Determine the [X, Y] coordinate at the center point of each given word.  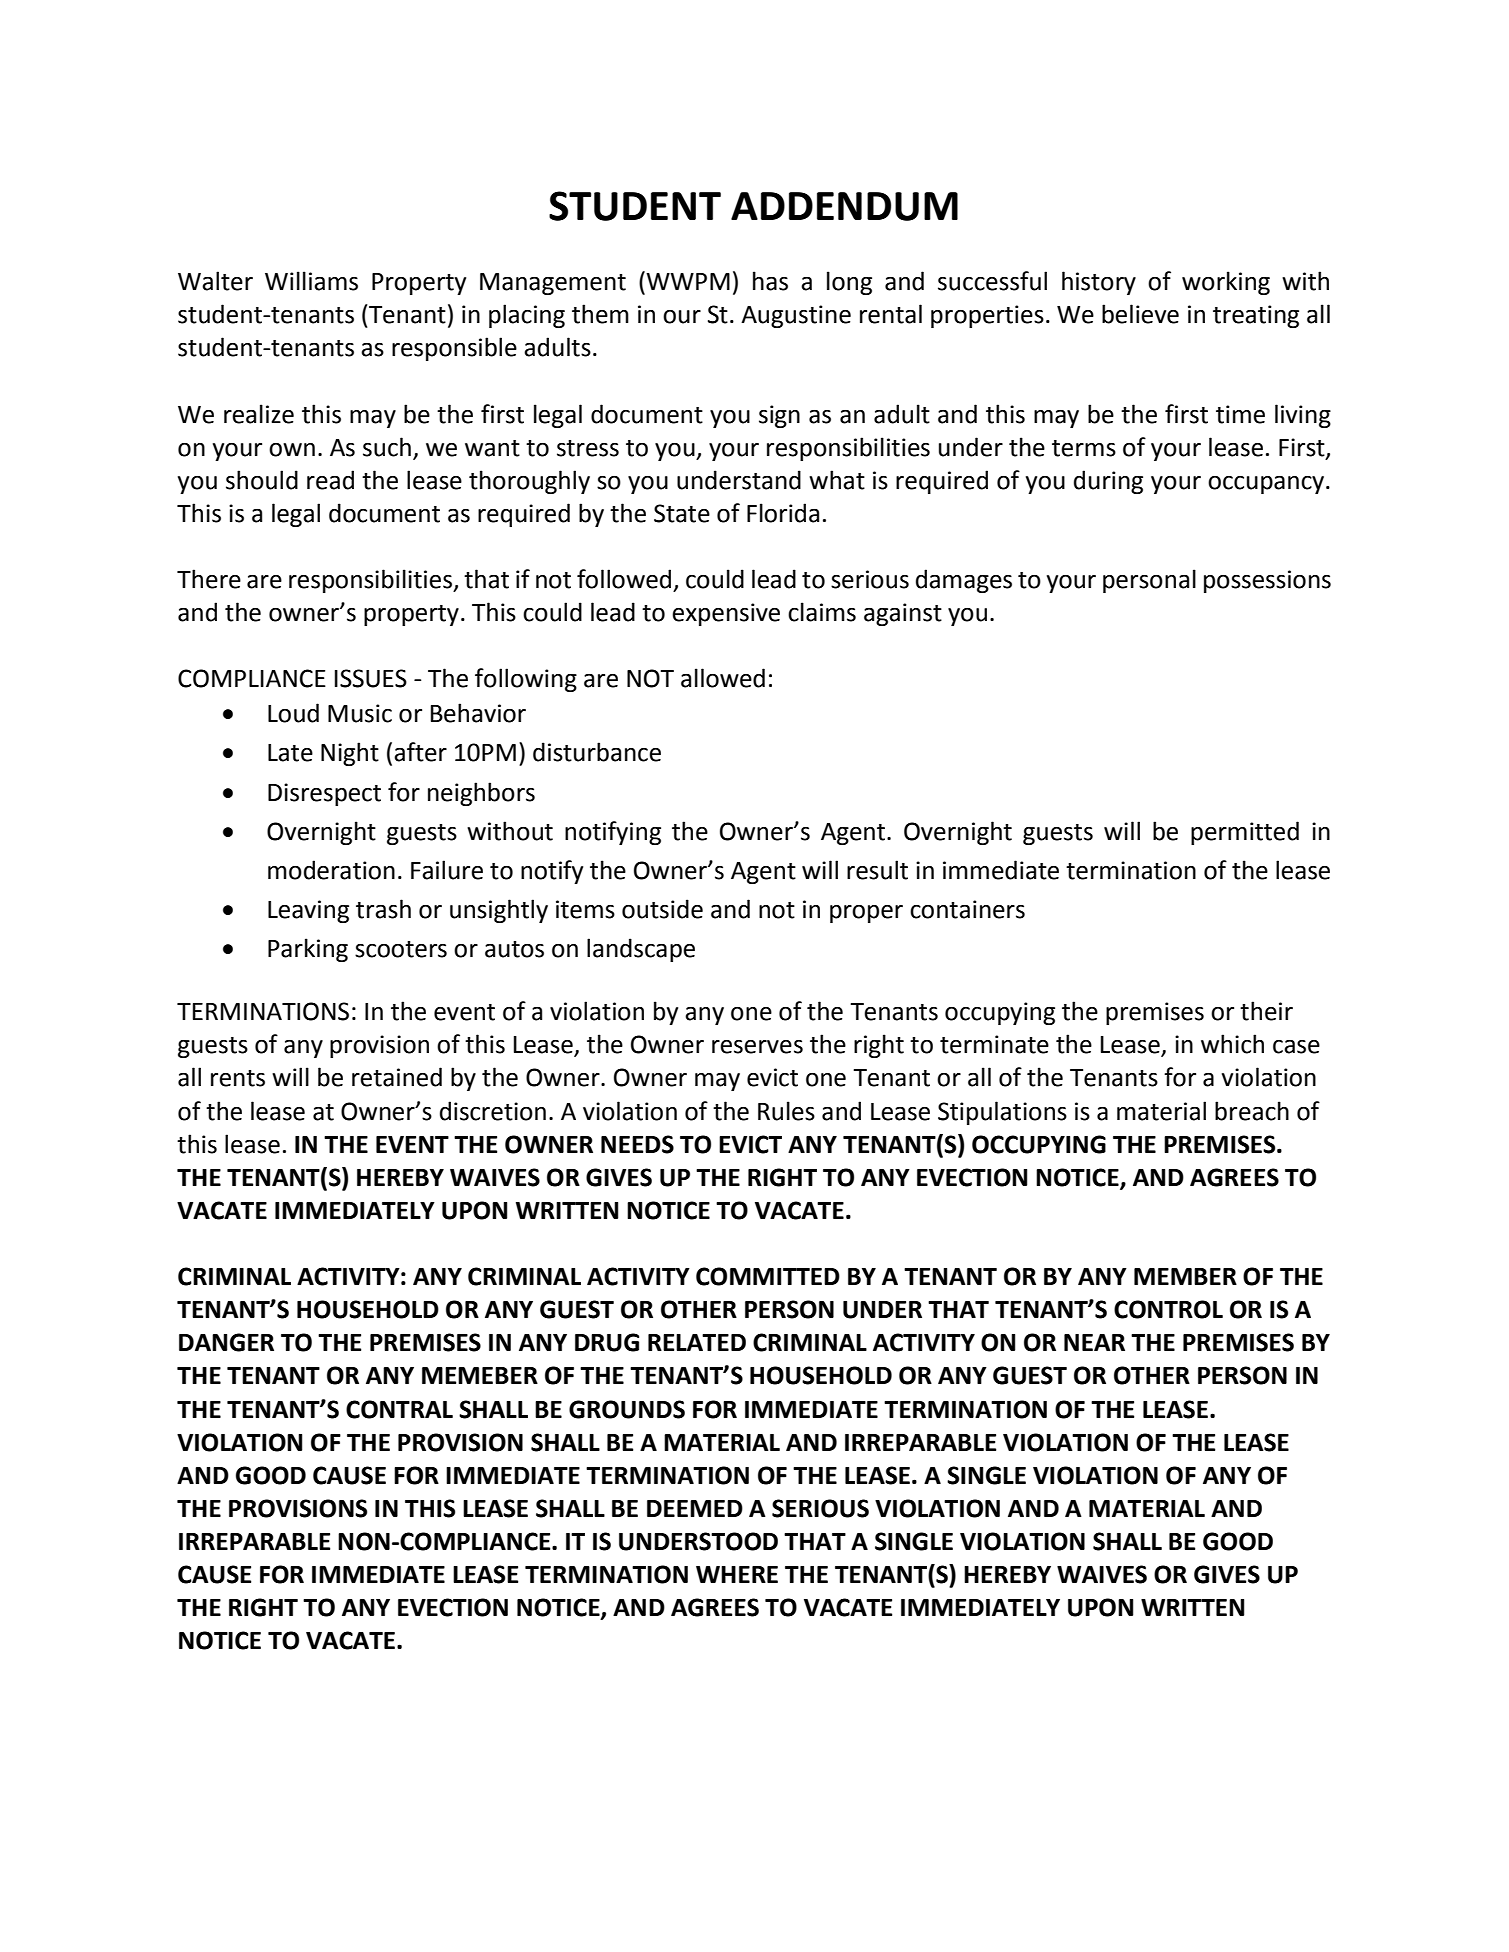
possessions [1267, 581]
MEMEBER [480, 1375]
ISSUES [371, 678]
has [770, 281]
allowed [723, 678]
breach [1252, 1111]
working [1226, 283]
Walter [215, 281]
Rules [786, 1111]
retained [397, 1077]
